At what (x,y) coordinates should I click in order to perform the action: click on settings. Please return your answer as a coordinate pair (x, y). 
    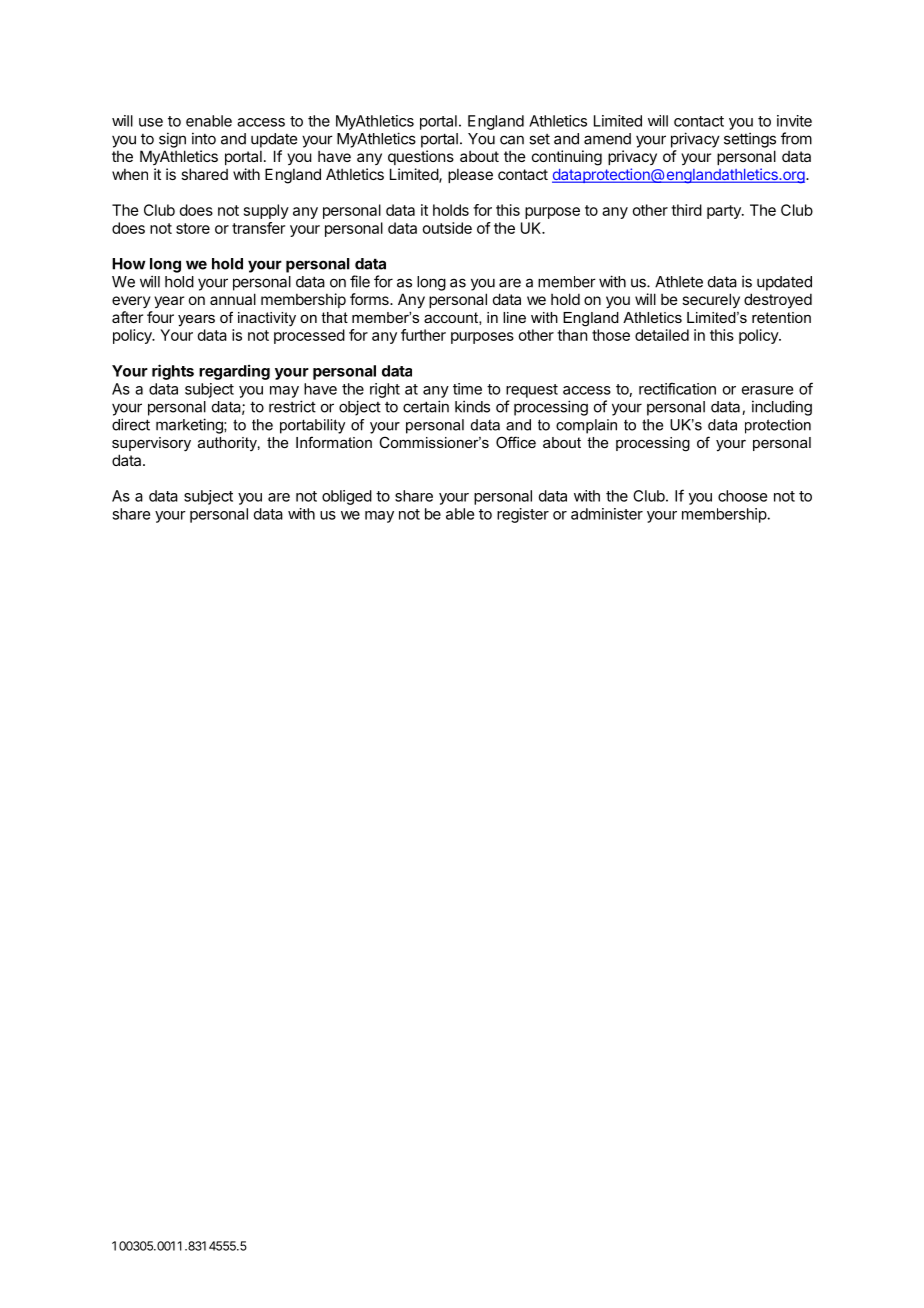
    Looking at the image, I should click on (750, 140).
